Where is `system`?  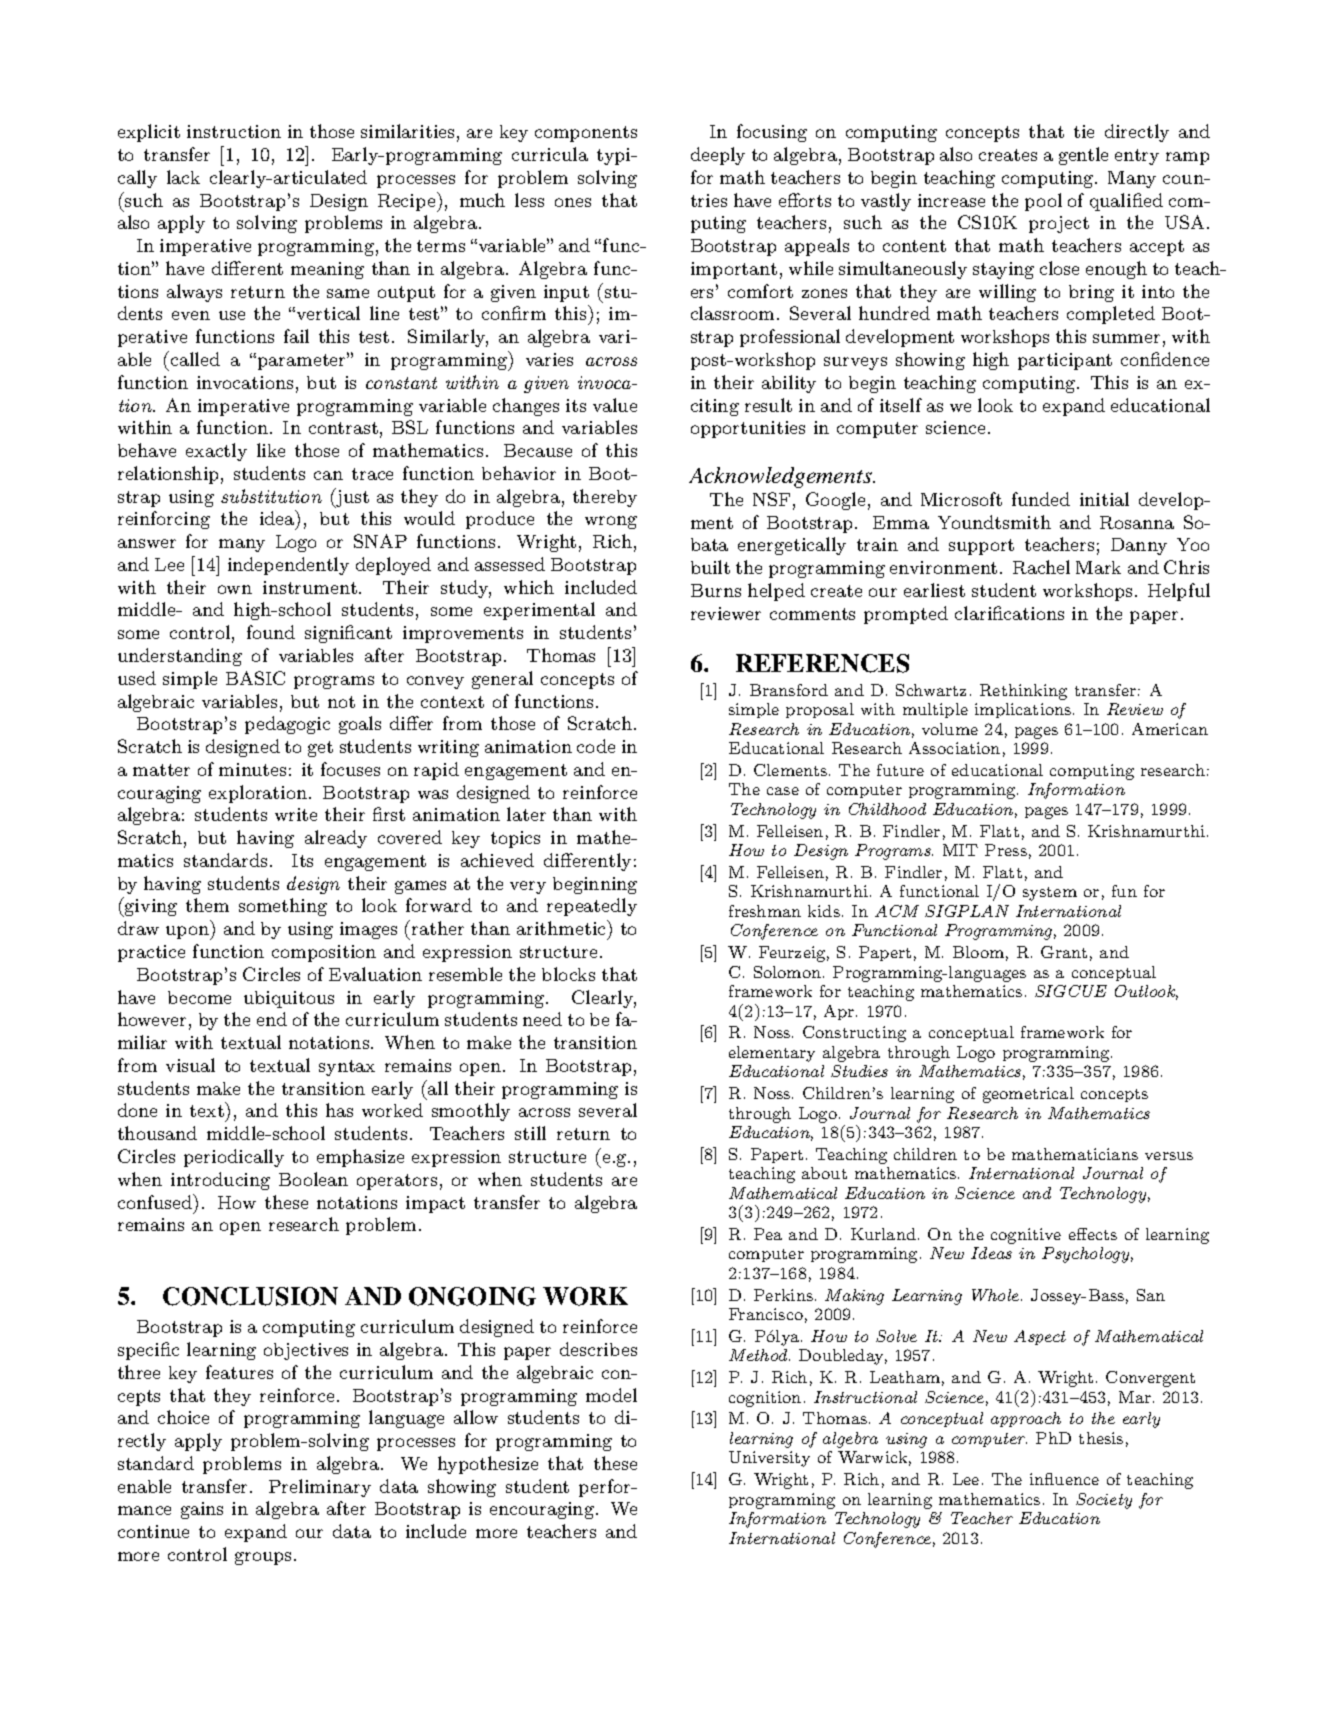 system is located at coordinates (1050, 894).
